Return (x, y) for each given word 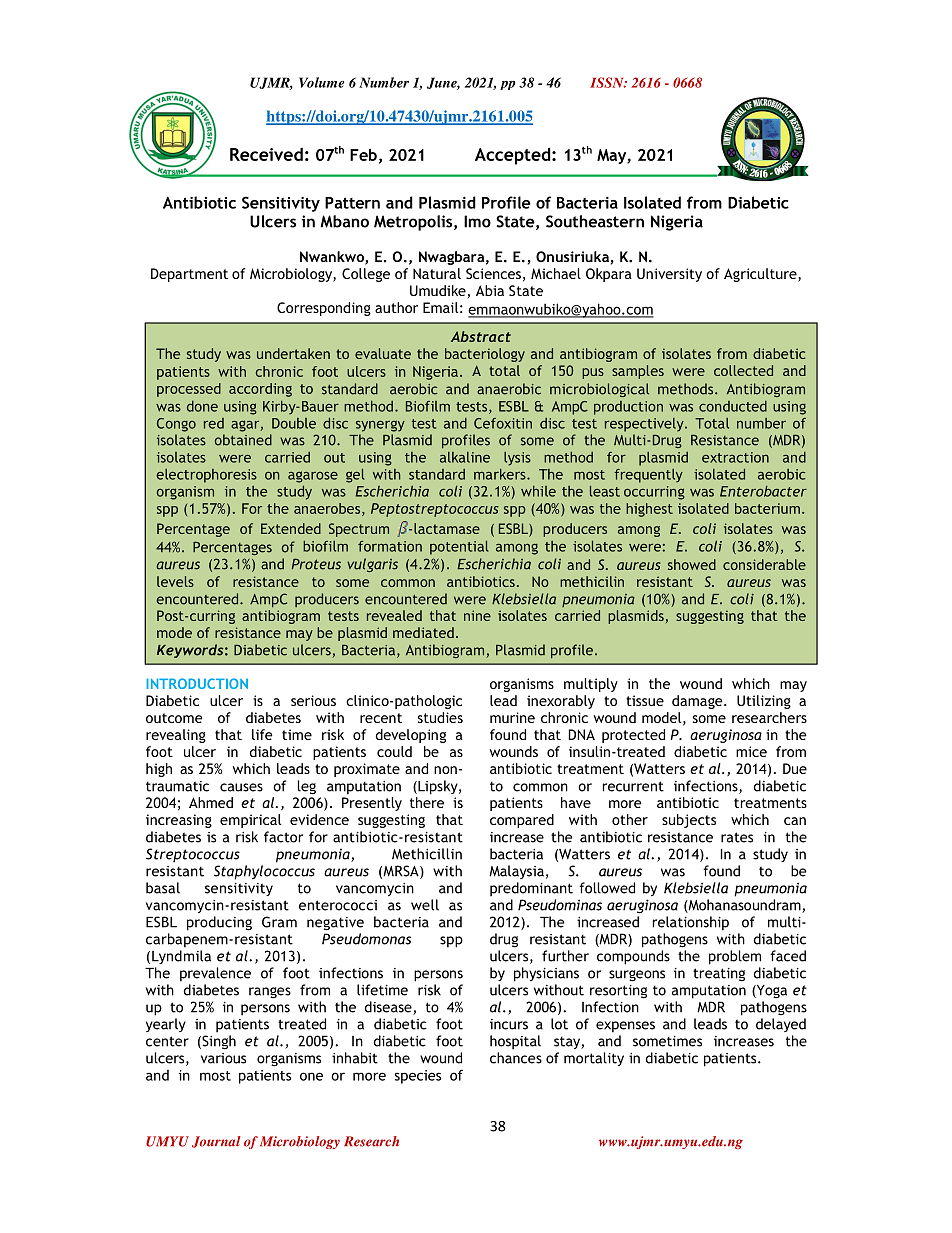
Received (266, 154)
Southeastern (595, 221)
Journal (216, 1142)
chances (516, 1058)
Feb (363, 154)
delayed (781, 1025)
